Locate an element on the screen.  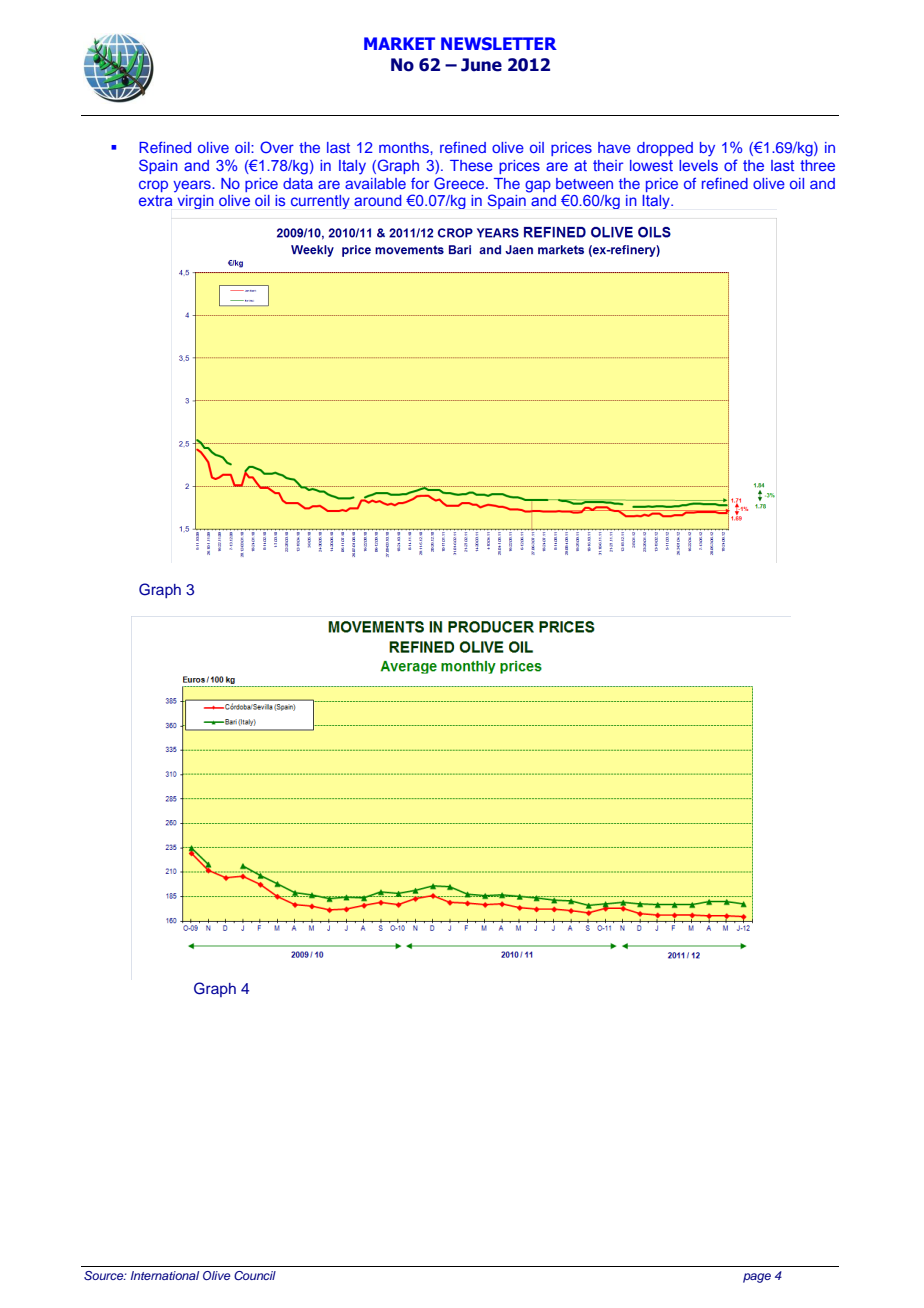
International is located at coordinates (165, 1275).
